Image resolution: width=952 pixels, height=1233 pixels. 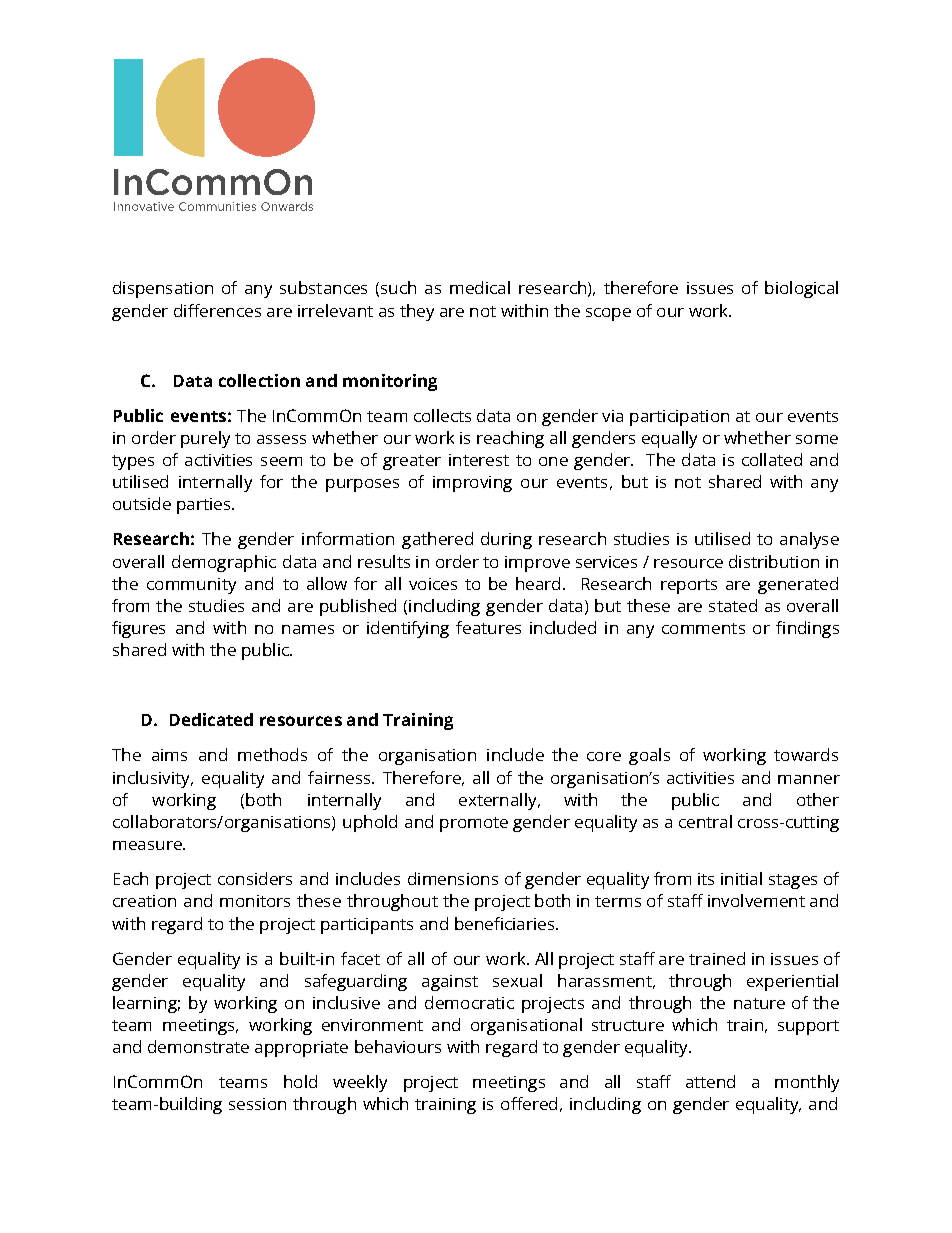 What do you see at coordinates (217, 310) in the document?
I see `differences` at bounding box center [217, 310].
